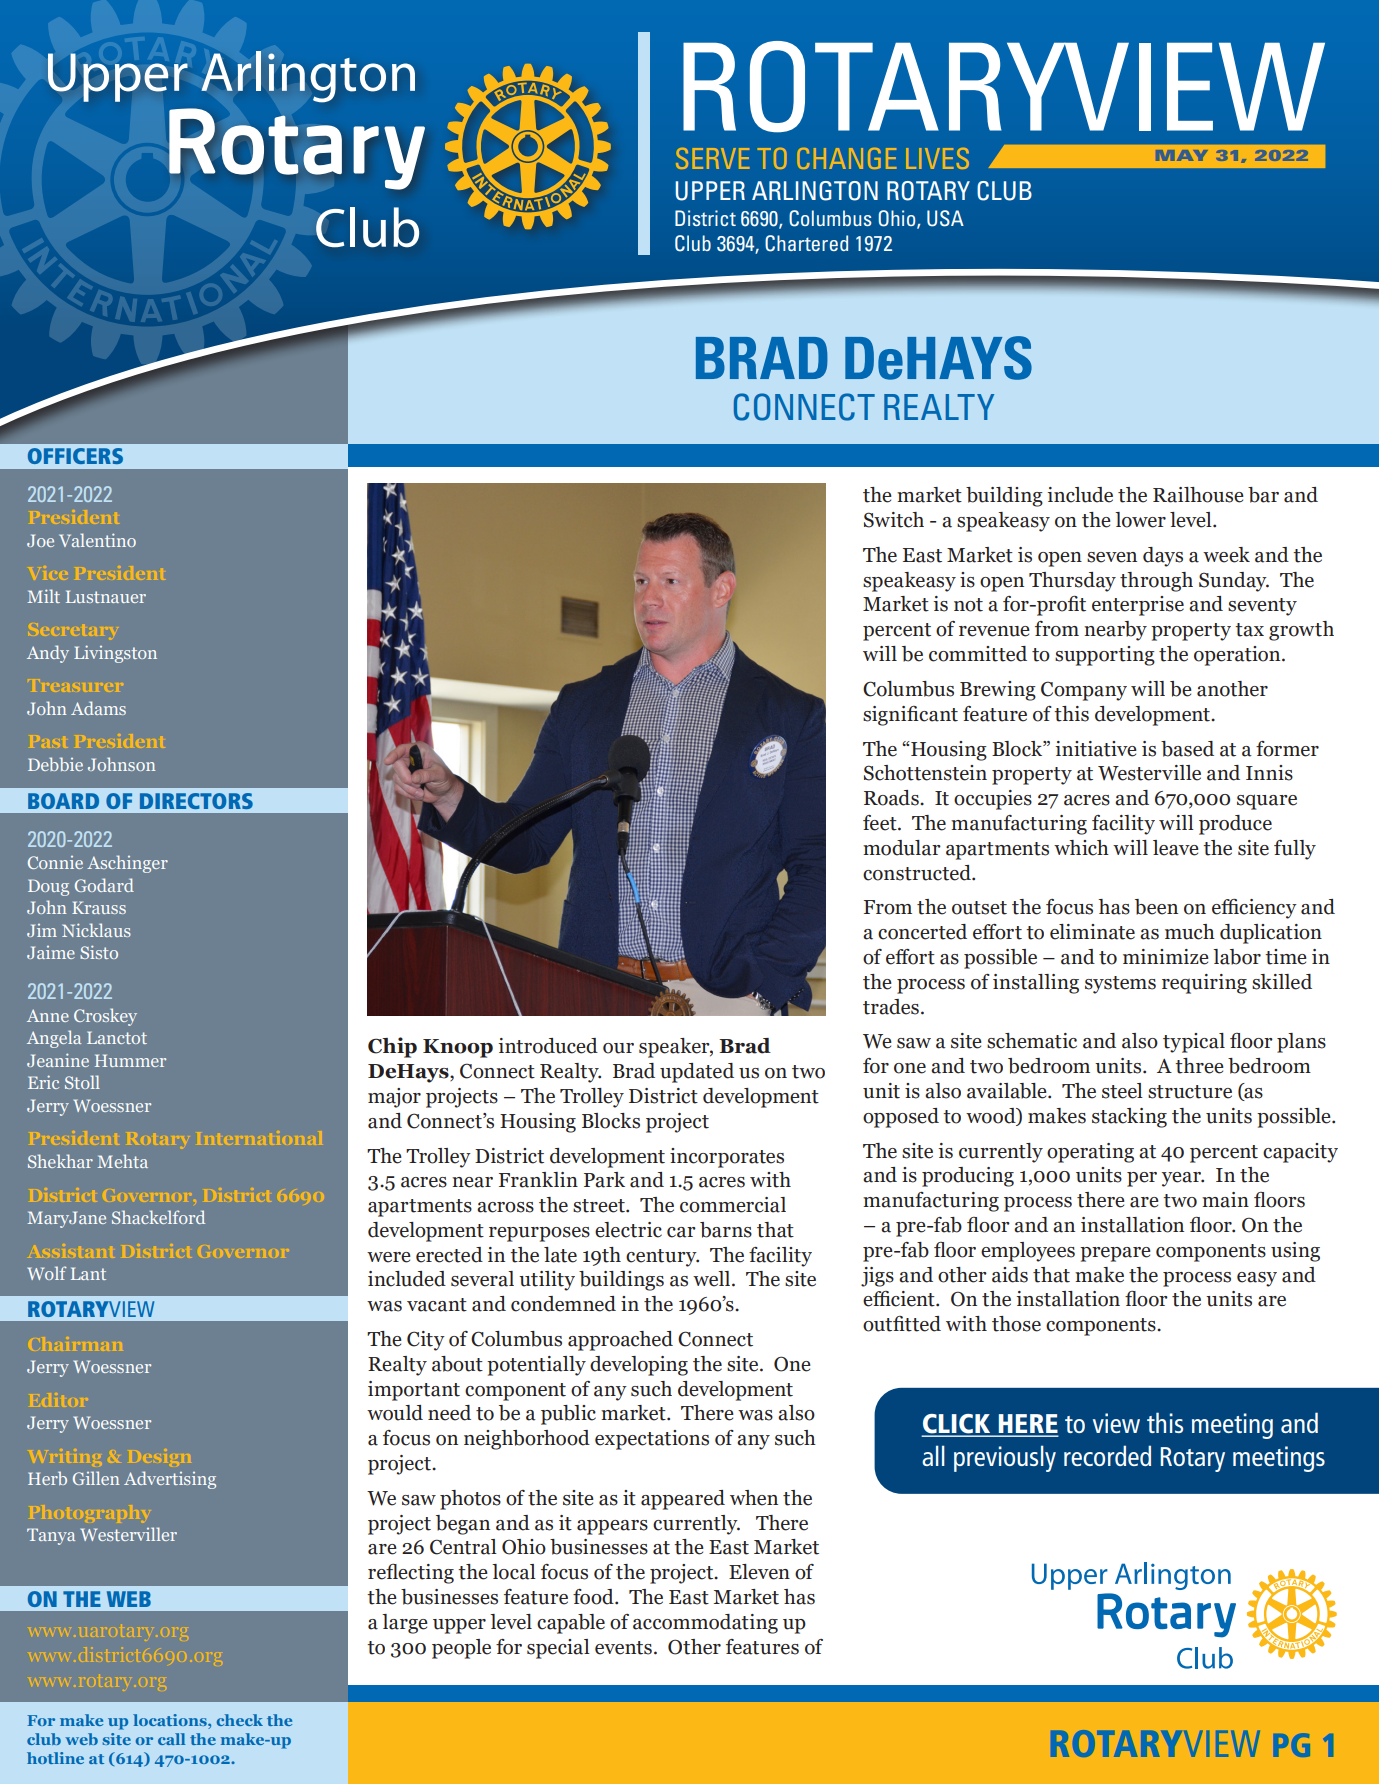 The width and height of the screenshot is (1379, 1784). Describe the element at coordinates (623, 1648) in the screenshot. I see `events` at that location.
